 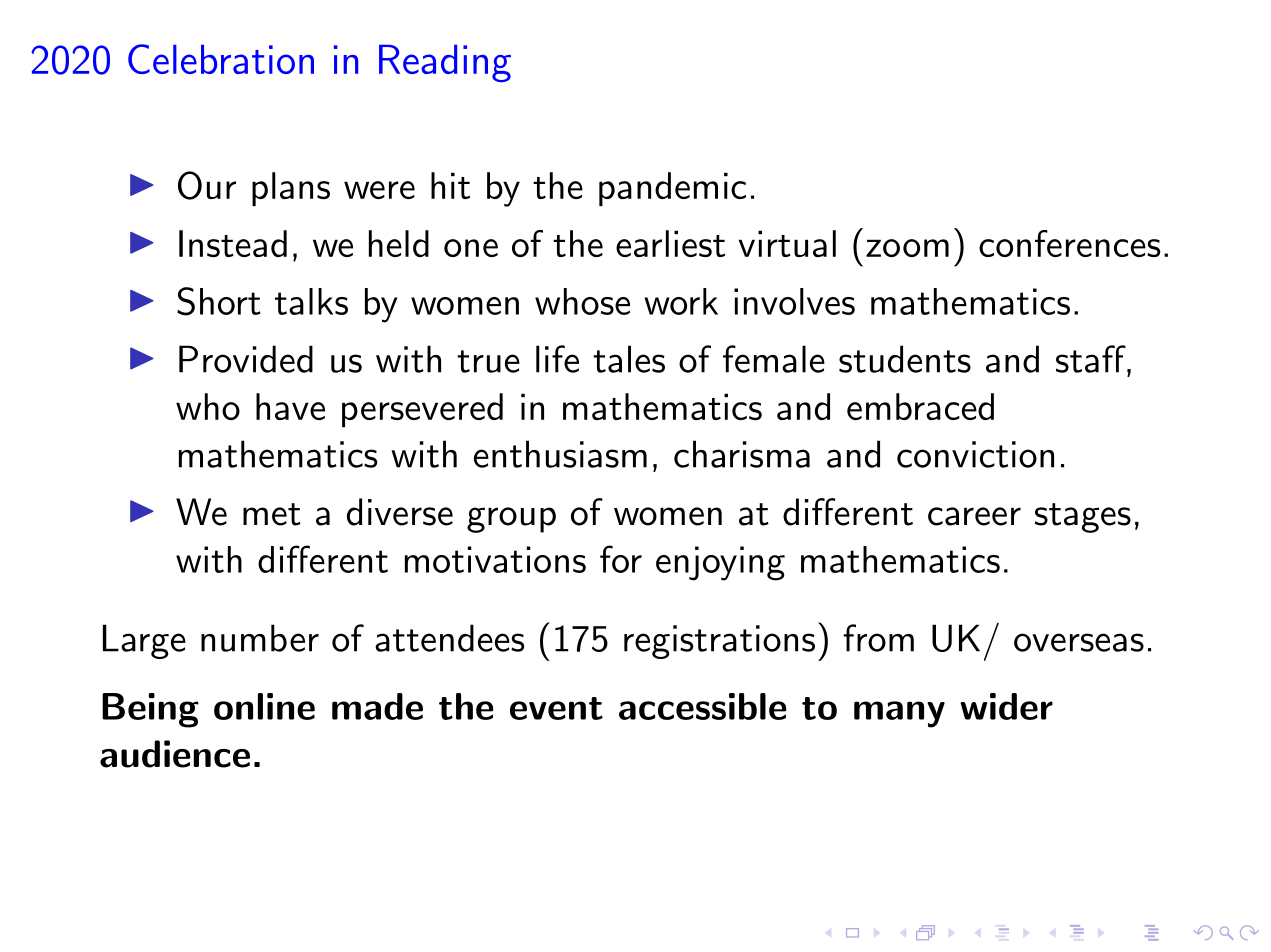 What do you see at coordinates (621, 559) in the document?
I see `for` at bounding box center [621, 559].
